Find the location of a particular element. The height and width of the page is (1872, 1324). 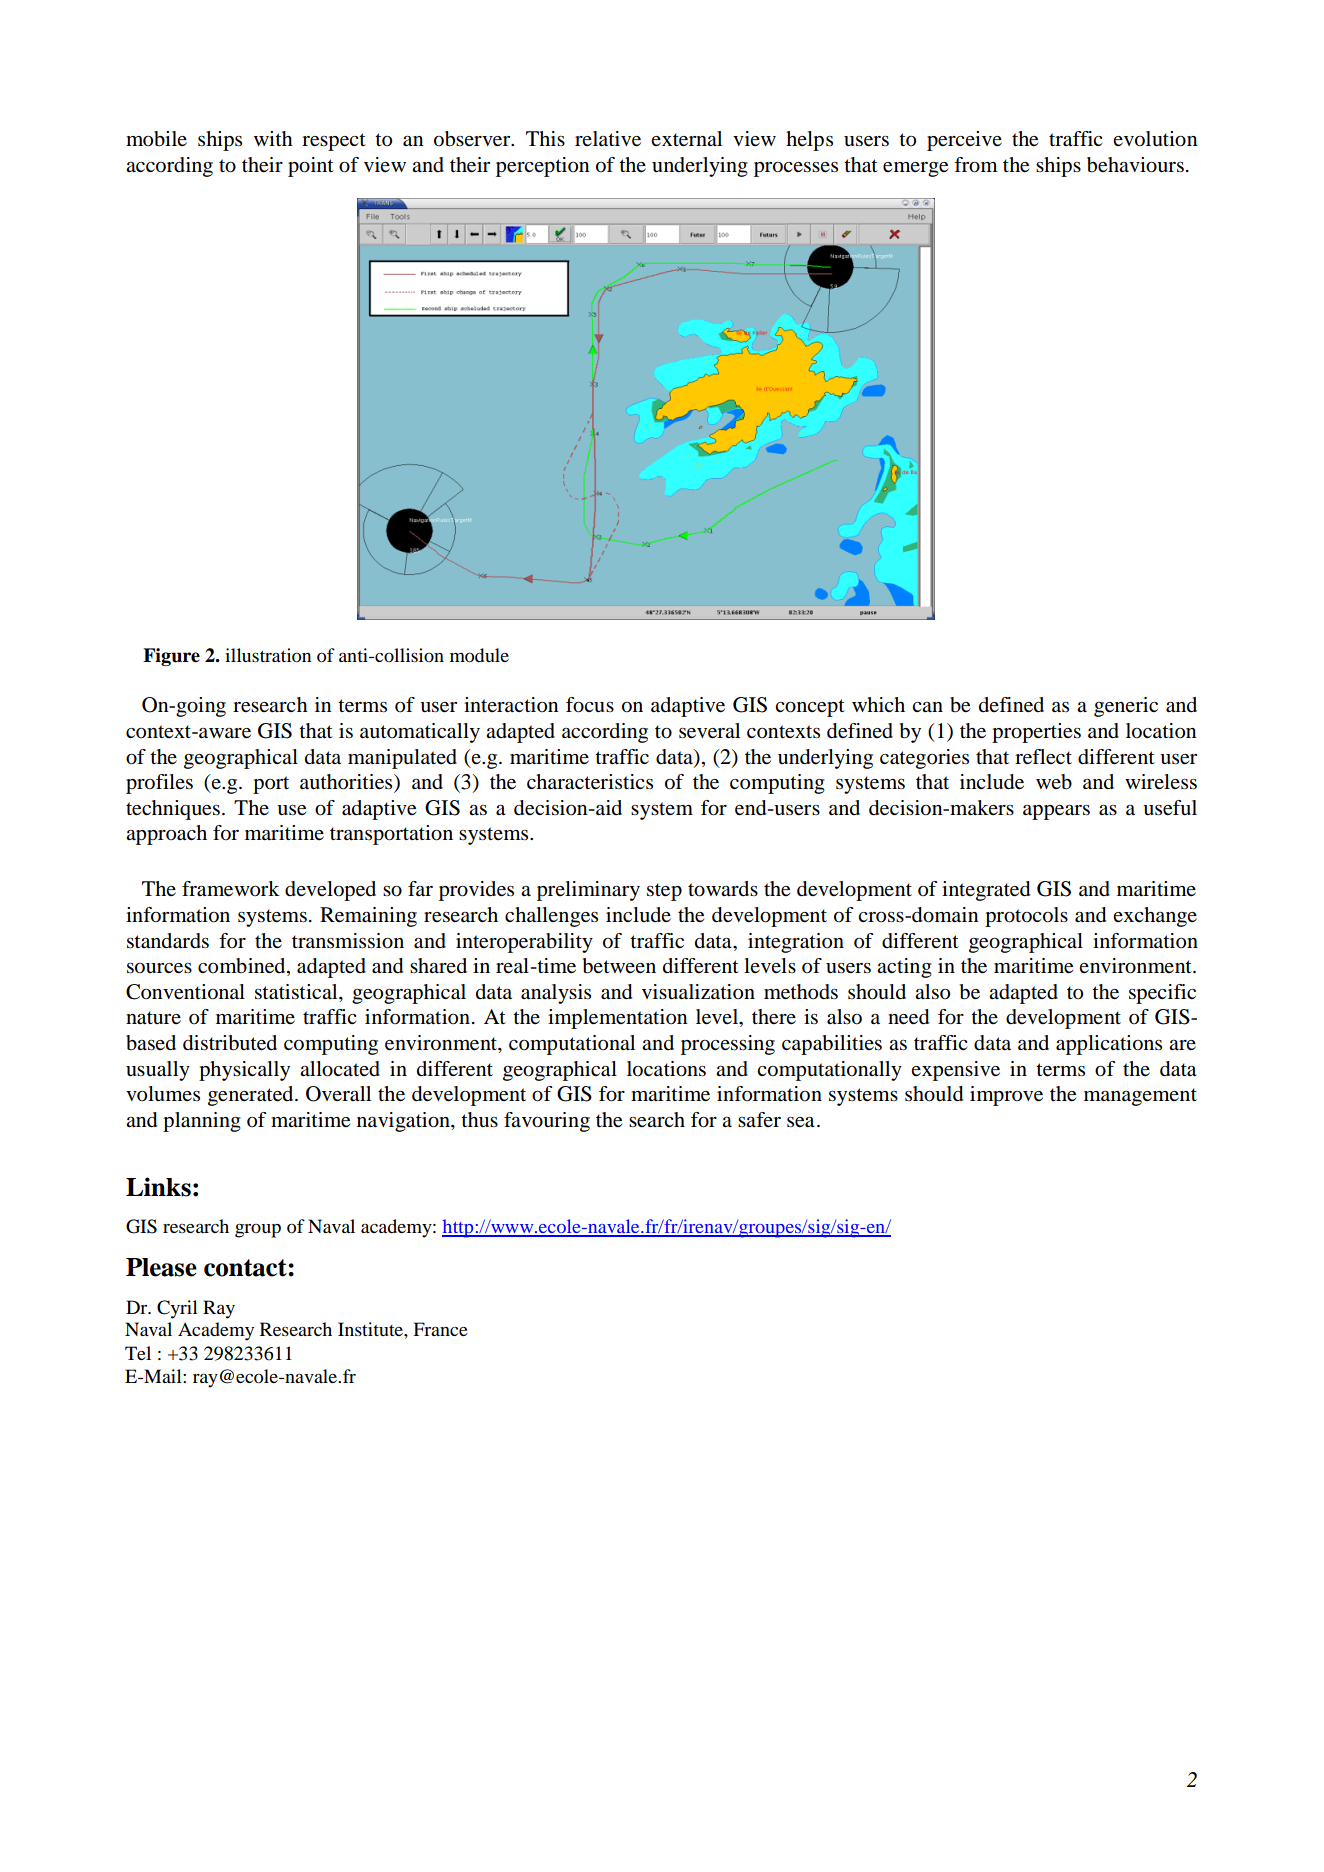

authorities is located at coordinates (347, 783).
